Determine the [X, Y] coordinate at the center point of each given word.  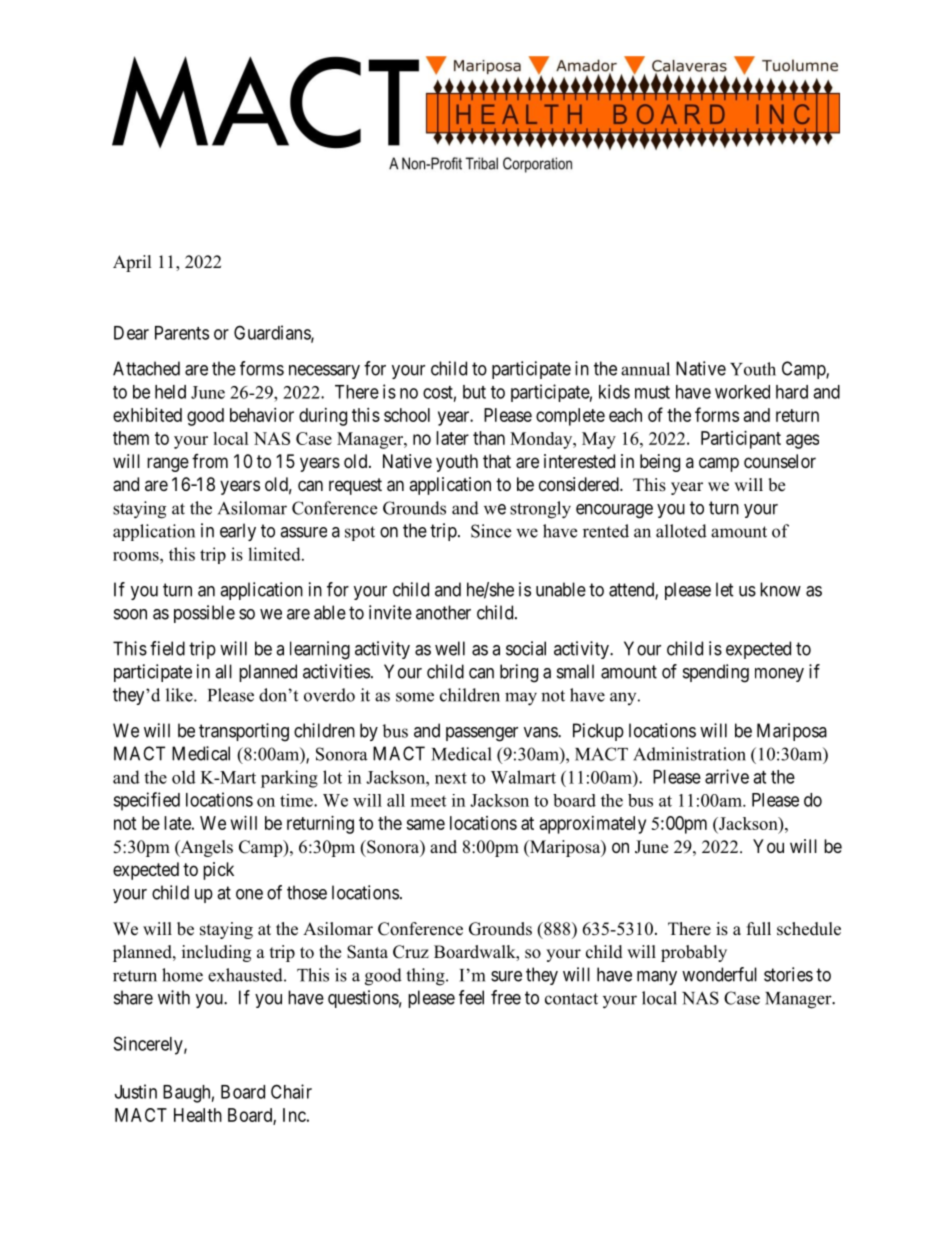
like [180, 695]
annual [645, 369]
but [474, 392]
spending [716, 673]
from [210, 461]
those [307, 892]
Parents [182, 333]
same [425, 824]
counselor [780, 461]
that [497, 461]
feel [471, 997]
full [759, 929]
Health [198, 1115]
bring [519, 673]
